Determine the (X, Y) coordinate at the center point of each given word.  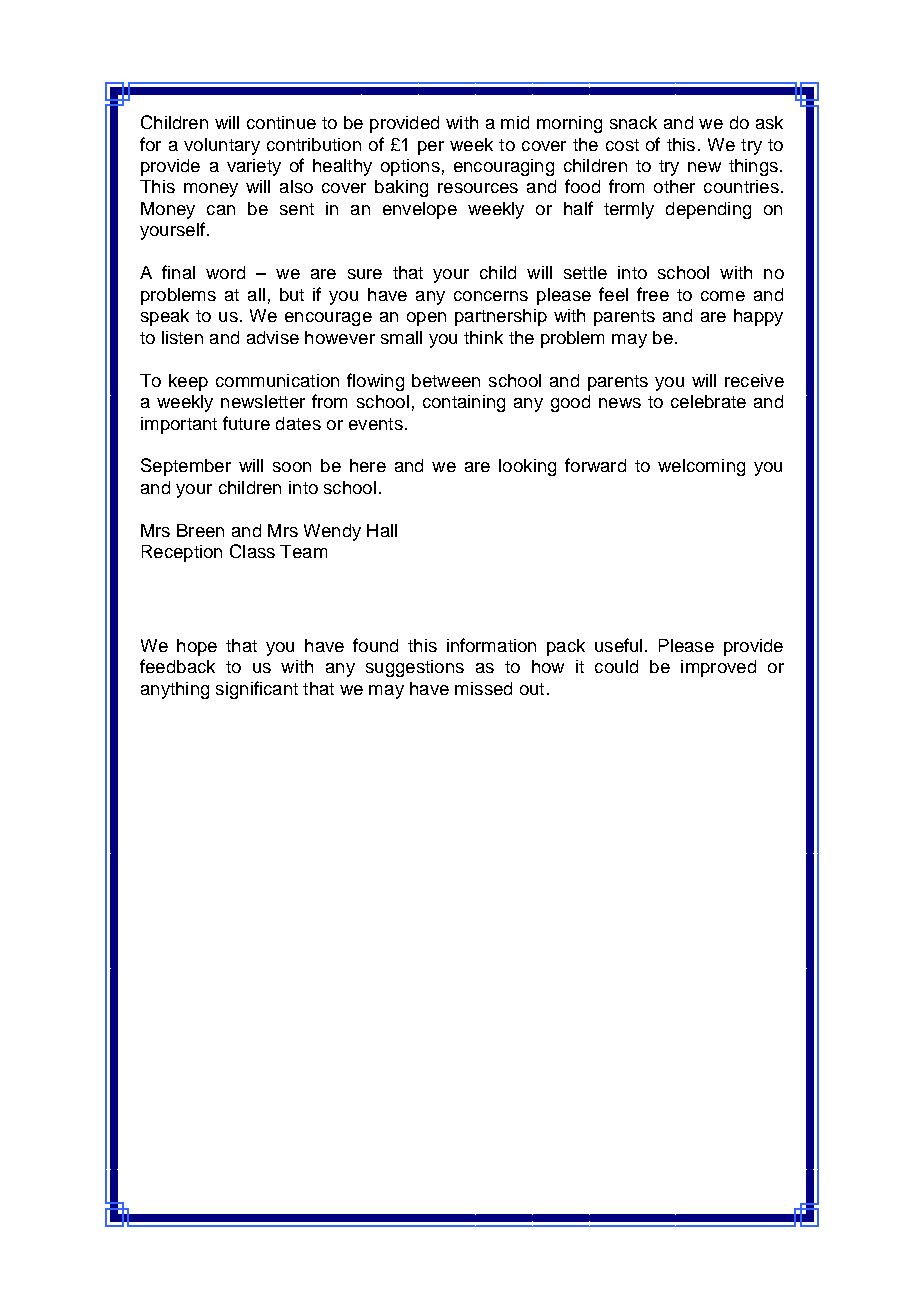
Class (252, 551)
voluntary (222, 146)
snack (633, 122)
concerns (491, 296)
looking (527, 467)
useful (618, 645)
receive (754, 380)
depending (708, 210)
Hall (382, 530)
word (225, 272)
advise (273, 337)
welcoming (701, 467)
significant (257, 690)
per (431, 148)
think (483, 337)
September (186, 467)
